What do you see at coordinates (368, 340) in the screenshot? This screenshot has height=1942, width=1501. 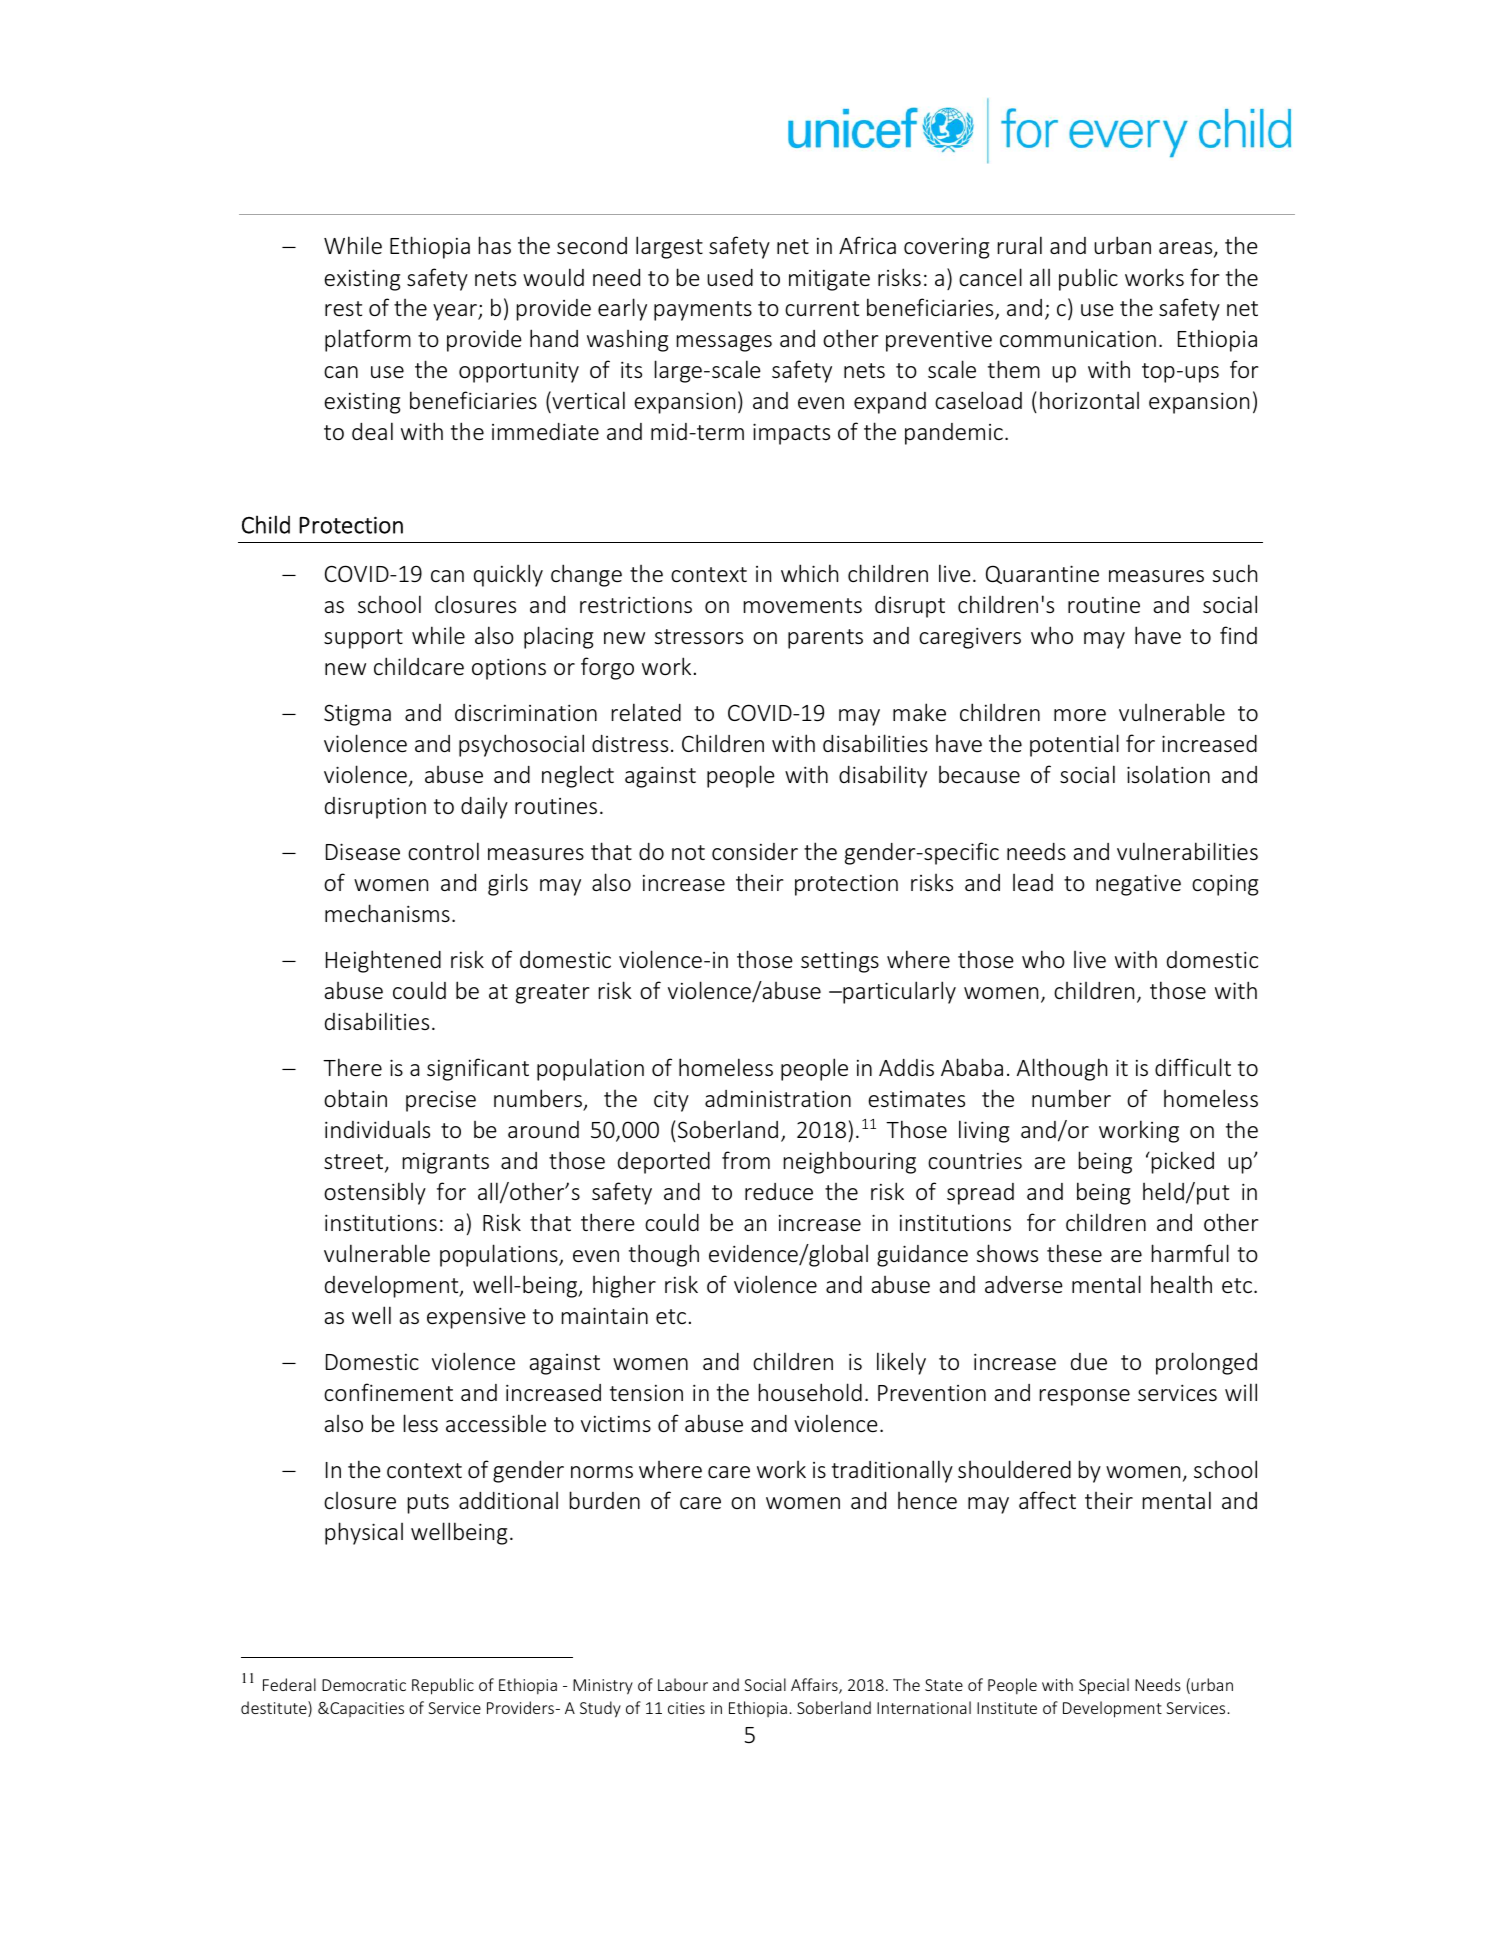 I see `platform` at bounding box center [368, 340].
